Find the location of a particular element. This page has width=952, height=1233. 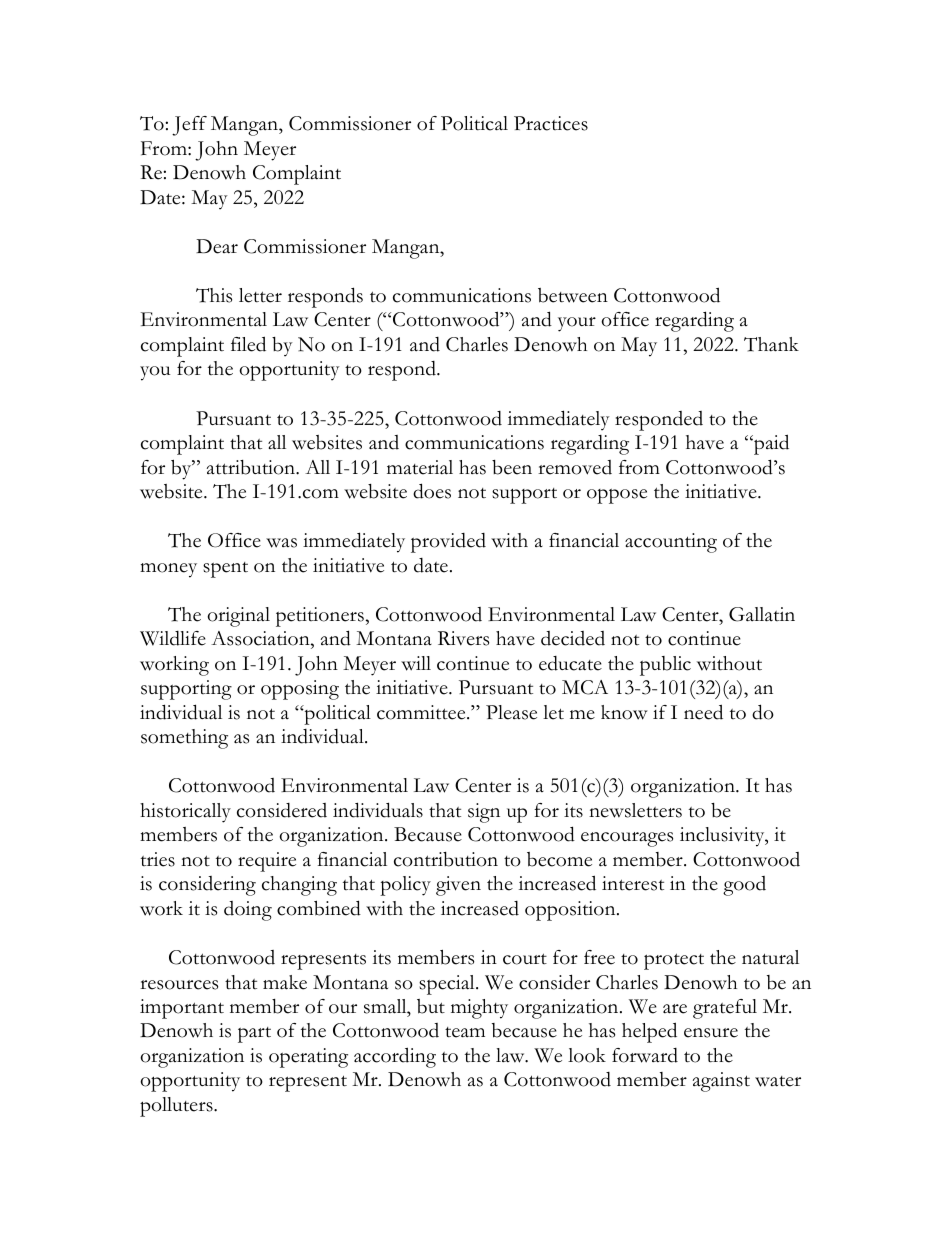

Rivers is located at coordinates (463, 638).
